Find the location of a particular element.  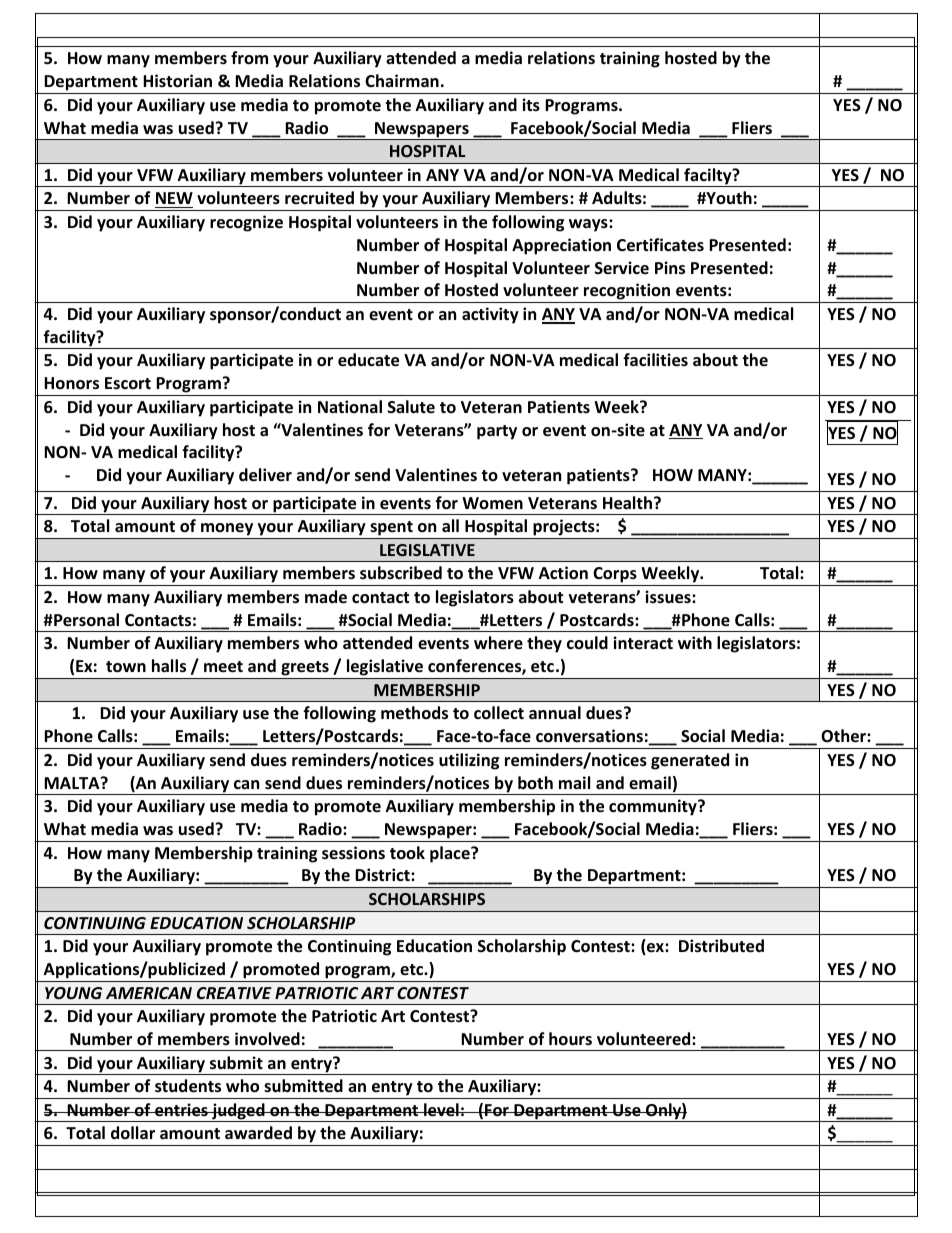

level is located at coordinates (441, 1110).
